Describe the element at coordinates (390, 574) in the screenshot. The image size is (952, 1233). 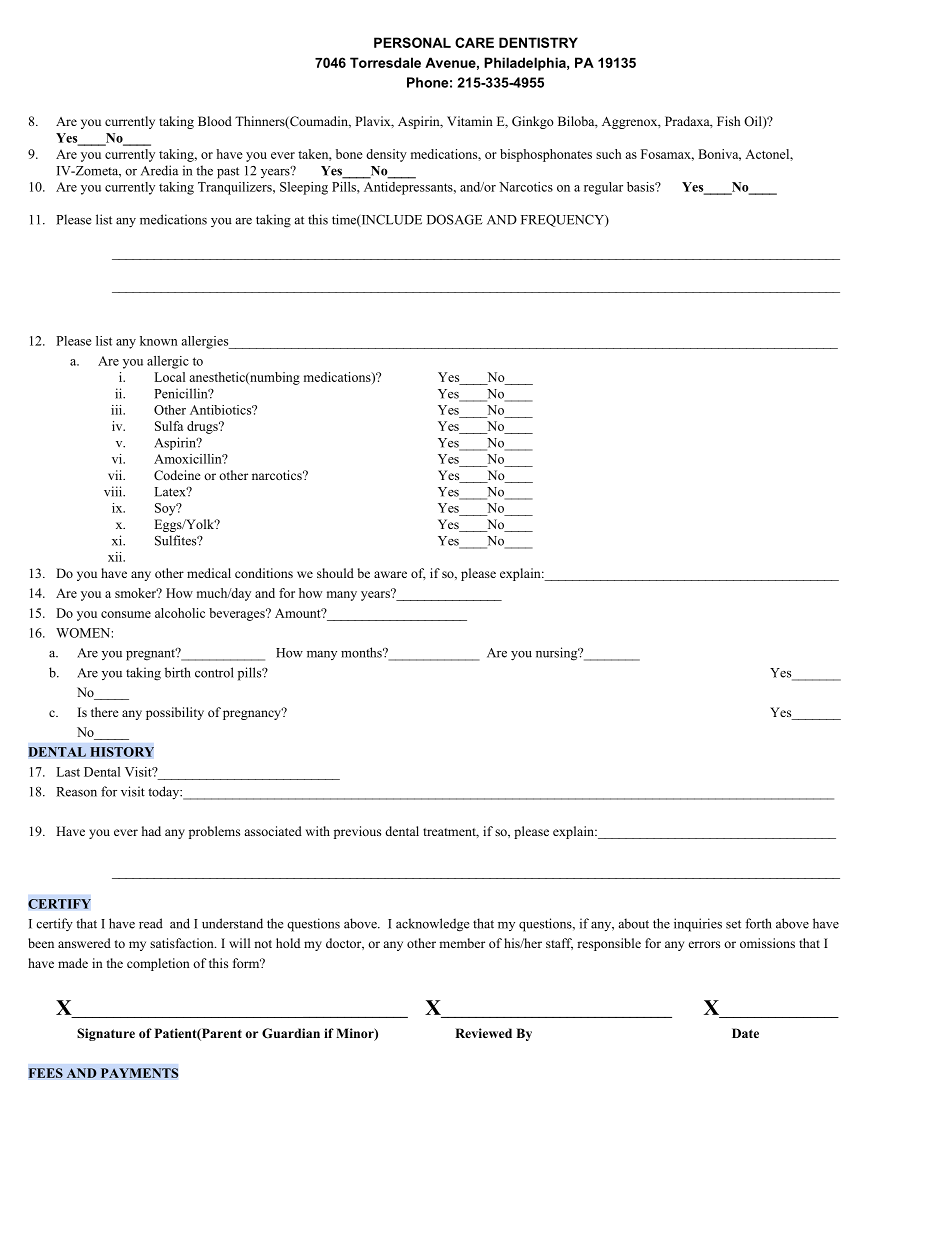
I see `aware` at that location.
